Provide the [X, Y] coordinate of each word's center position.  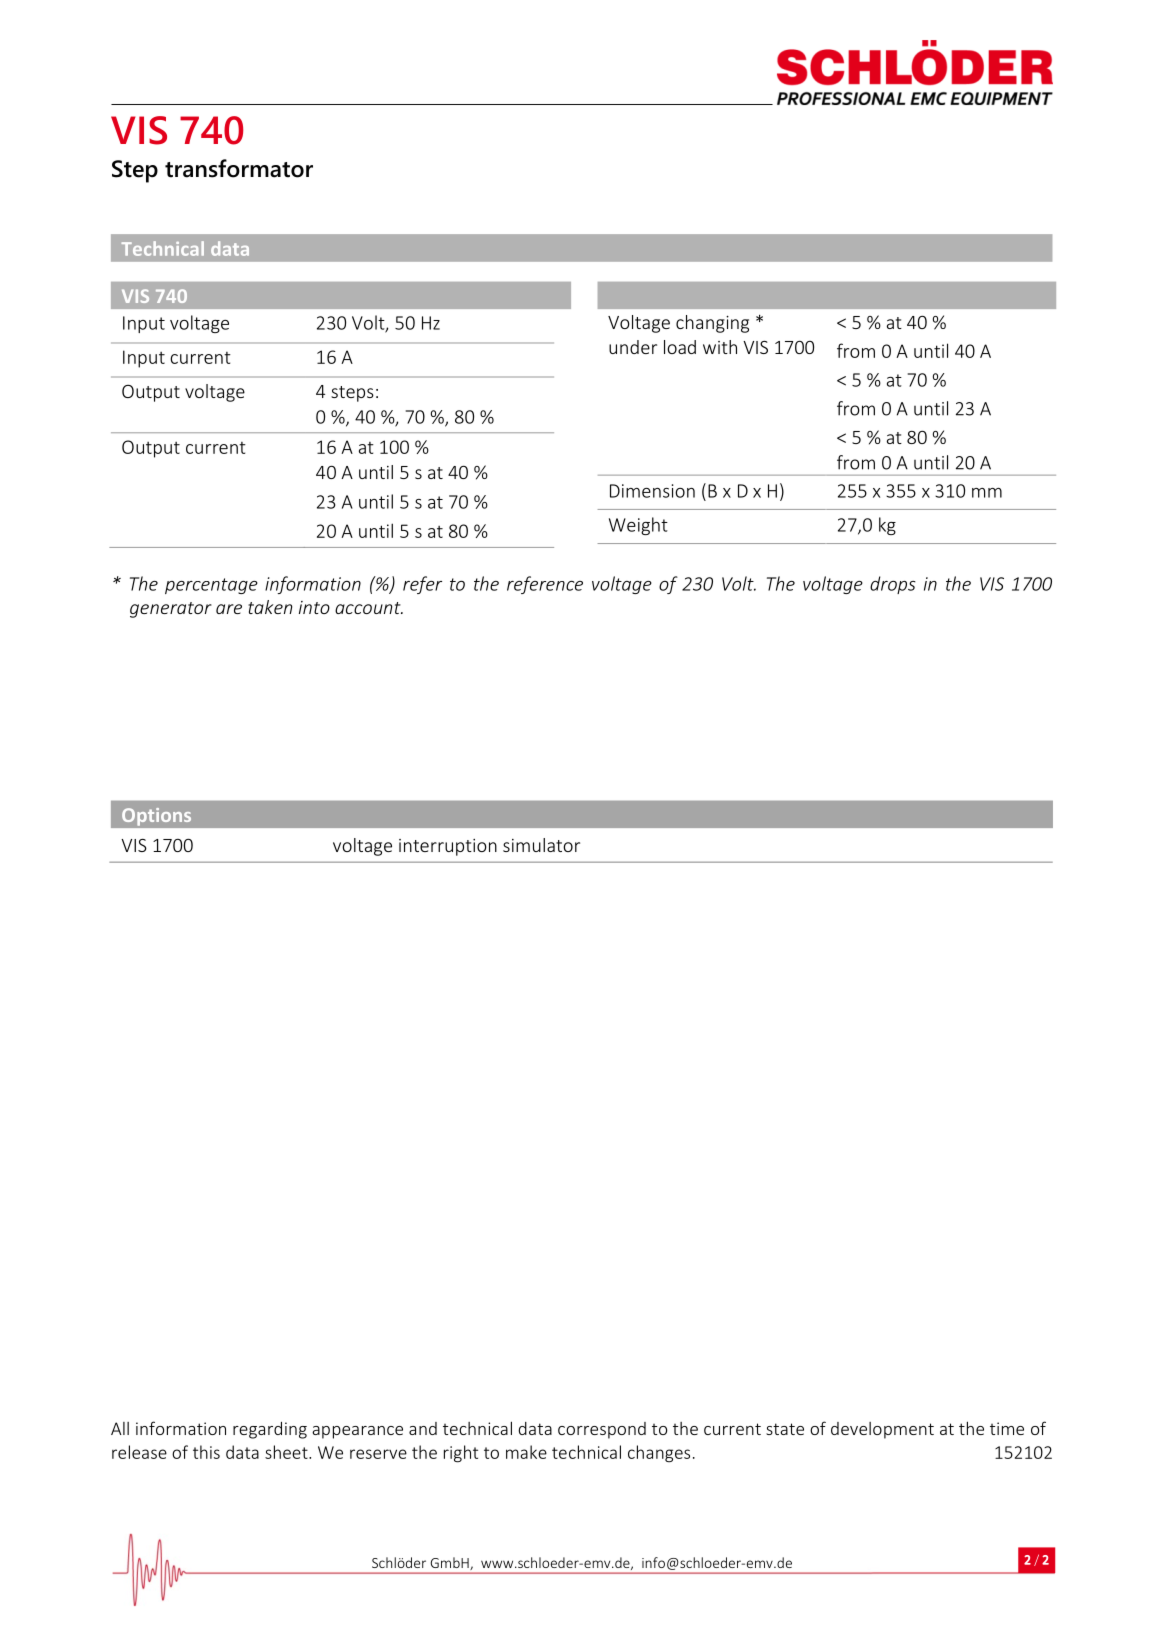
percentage [211, 586]
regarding [270, 1430]
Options [157, 816]
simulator [541, 845]
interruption [448, 847]
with [720, 347]
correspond [602, 1430]
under [633, 347]
